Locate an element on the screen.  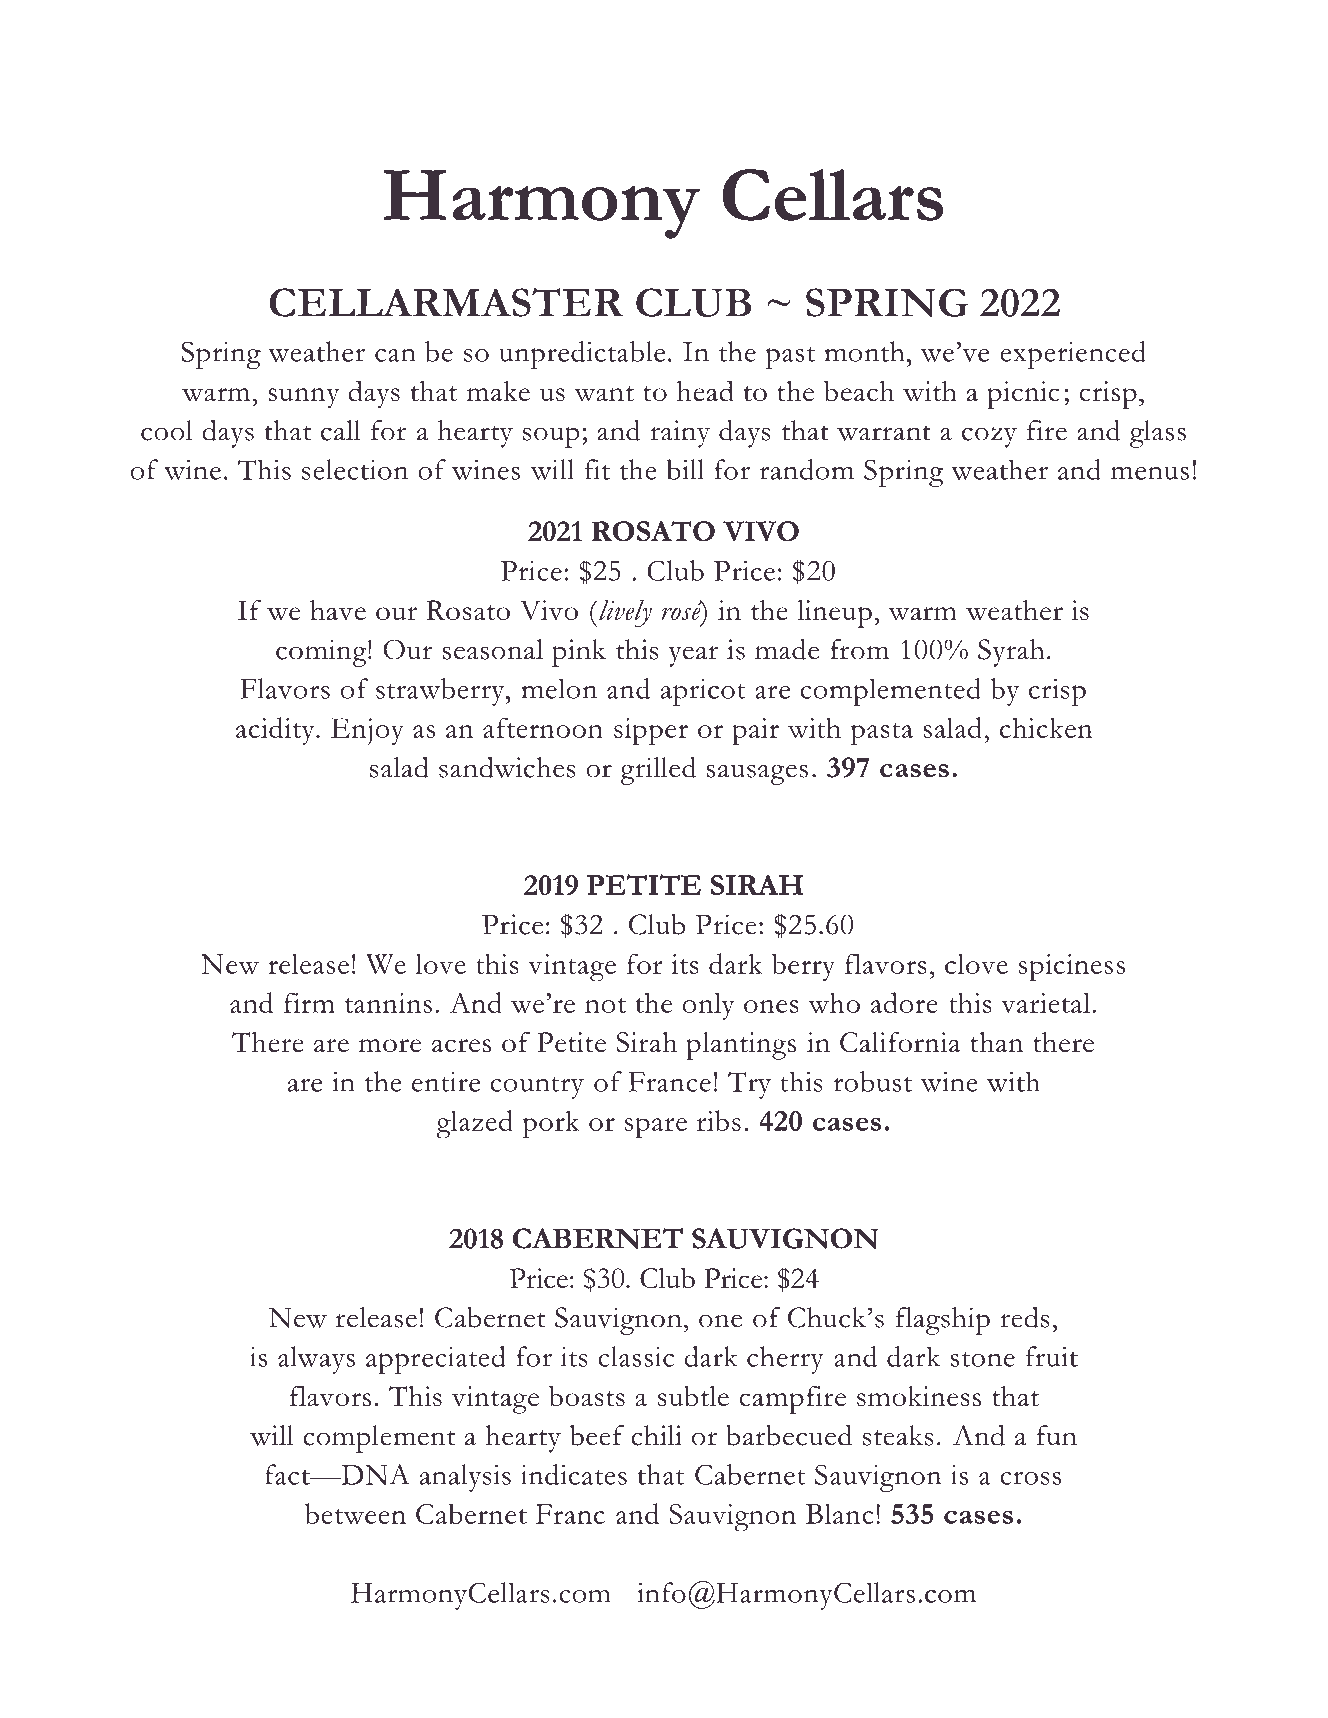
sipper is located at coordinates (651, 732).
